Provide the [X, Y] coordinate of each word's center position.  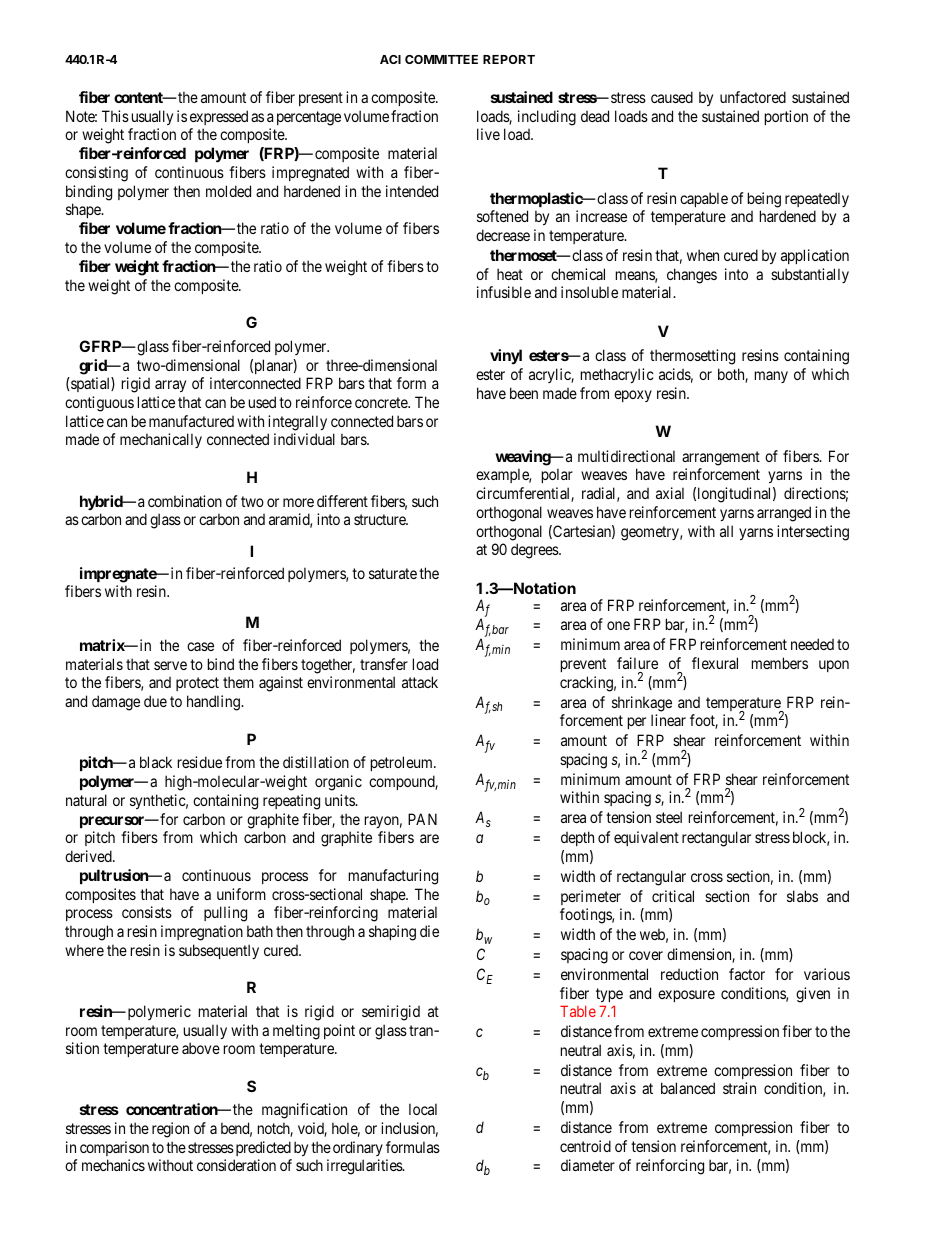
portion [786, 117]
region [170, 1130]
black [156, 762]
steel [669, 817]
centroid [585, 1146]
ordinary [358, 1148]
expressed [219, 117]
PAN [422, 819]
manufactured [191, 421]
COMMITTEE [441, 59]
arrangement [721, 458]
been [524, 393]
